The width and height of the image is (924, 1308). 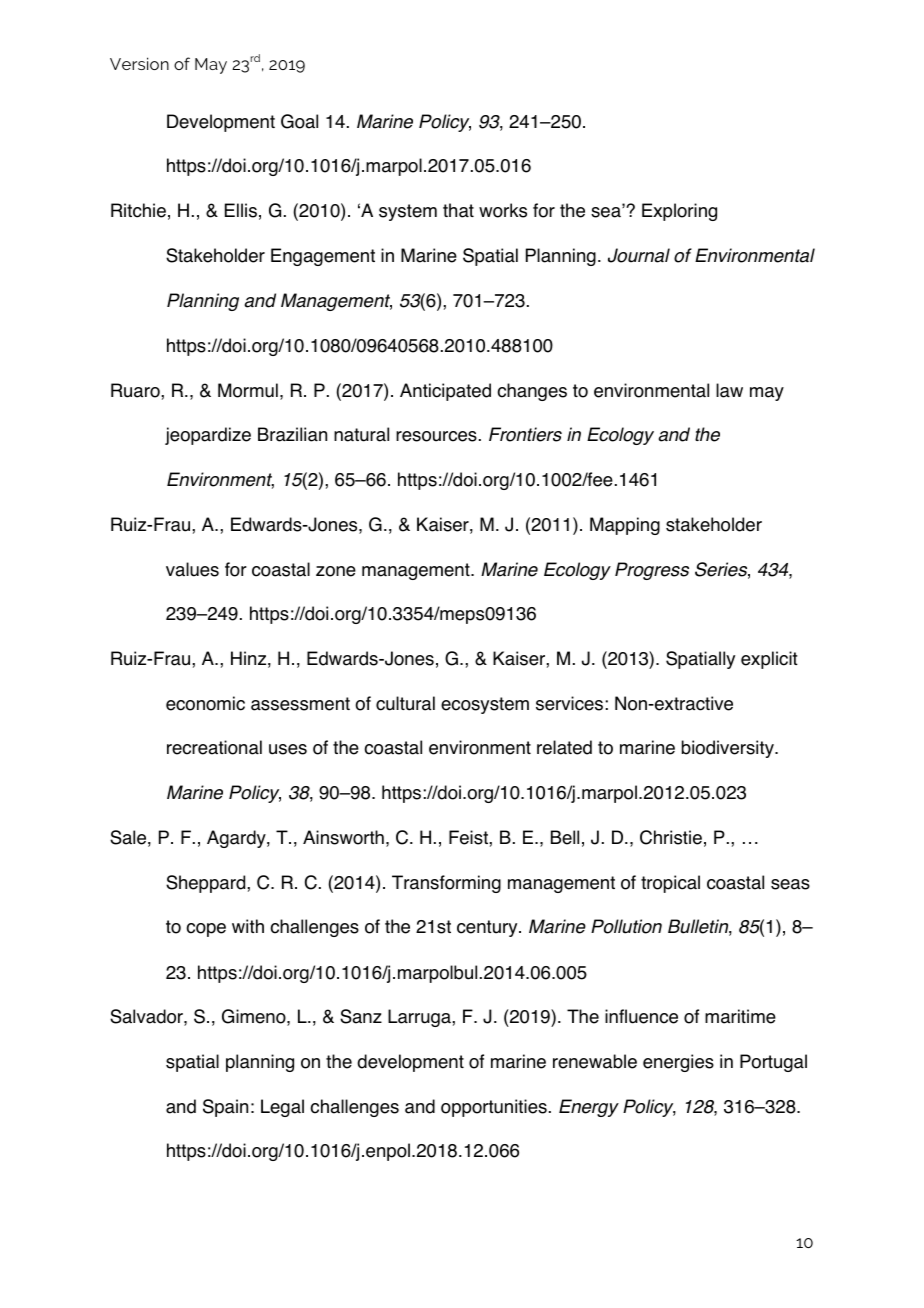 What do you see at coordinates (336, 571) in the image?
I see `zone` at bounding box center [336, 571].
